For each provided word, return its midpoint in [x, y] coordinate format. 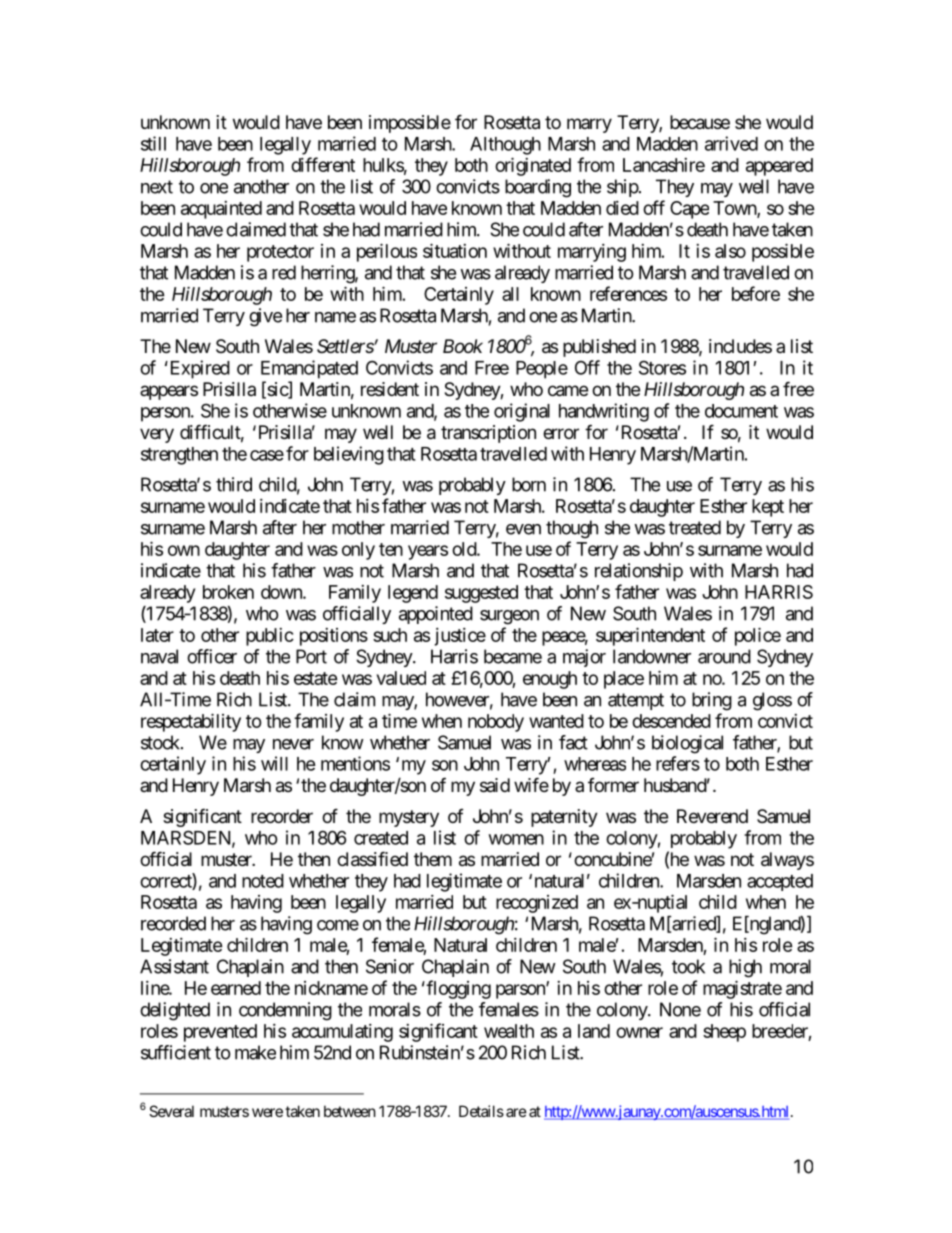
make [255, 1052]
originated [533, 166]
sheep [724, 1033]
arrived [731, 143]
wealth [509, 1031]
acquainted [221, 210]
